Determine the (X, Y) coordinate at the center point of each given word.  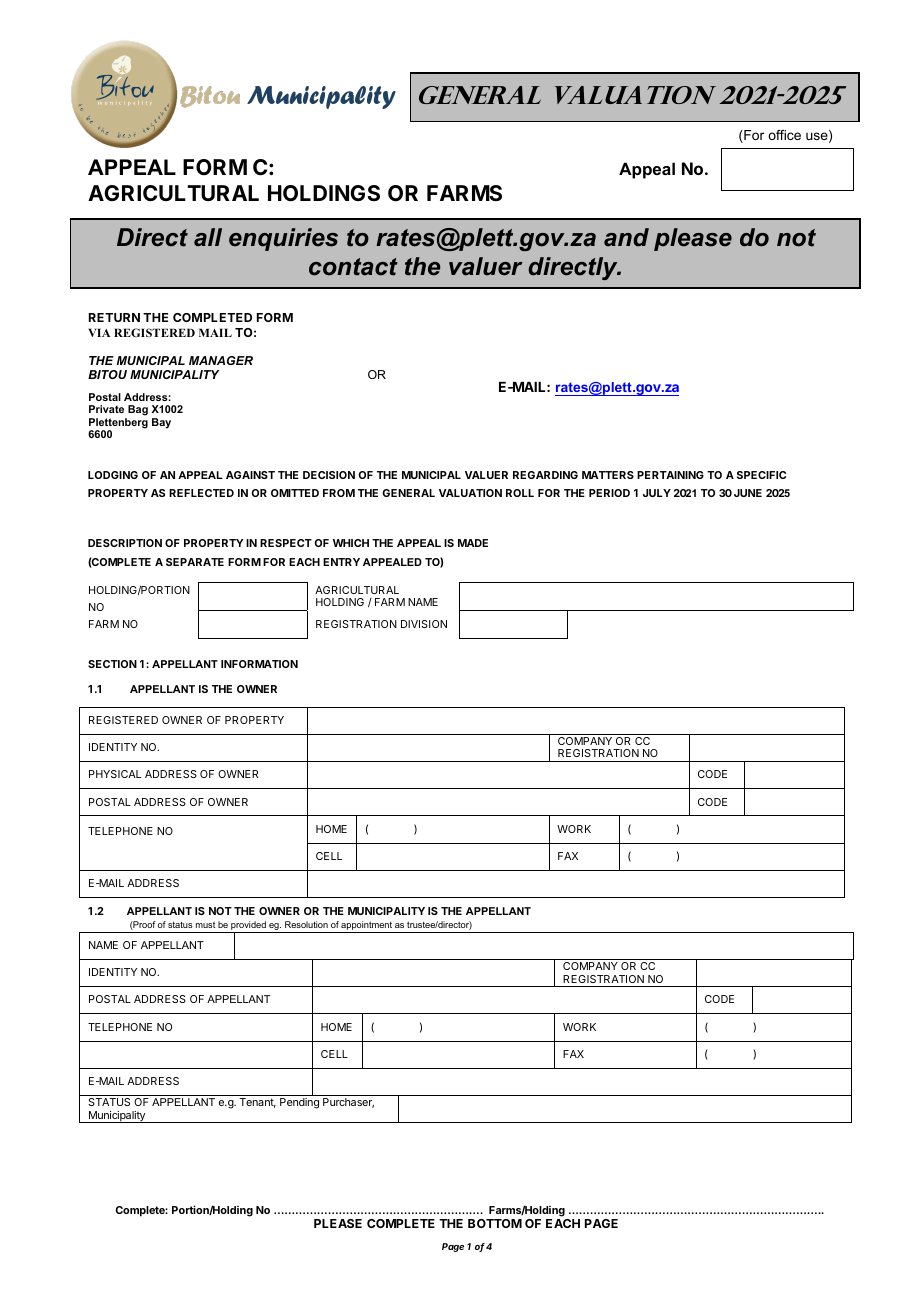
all (208, 237)
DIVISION (424, 624)
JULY (657, 493)
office (784, 135)
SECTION (112, 664)
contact (353, 267)
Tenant (257, 1103)
